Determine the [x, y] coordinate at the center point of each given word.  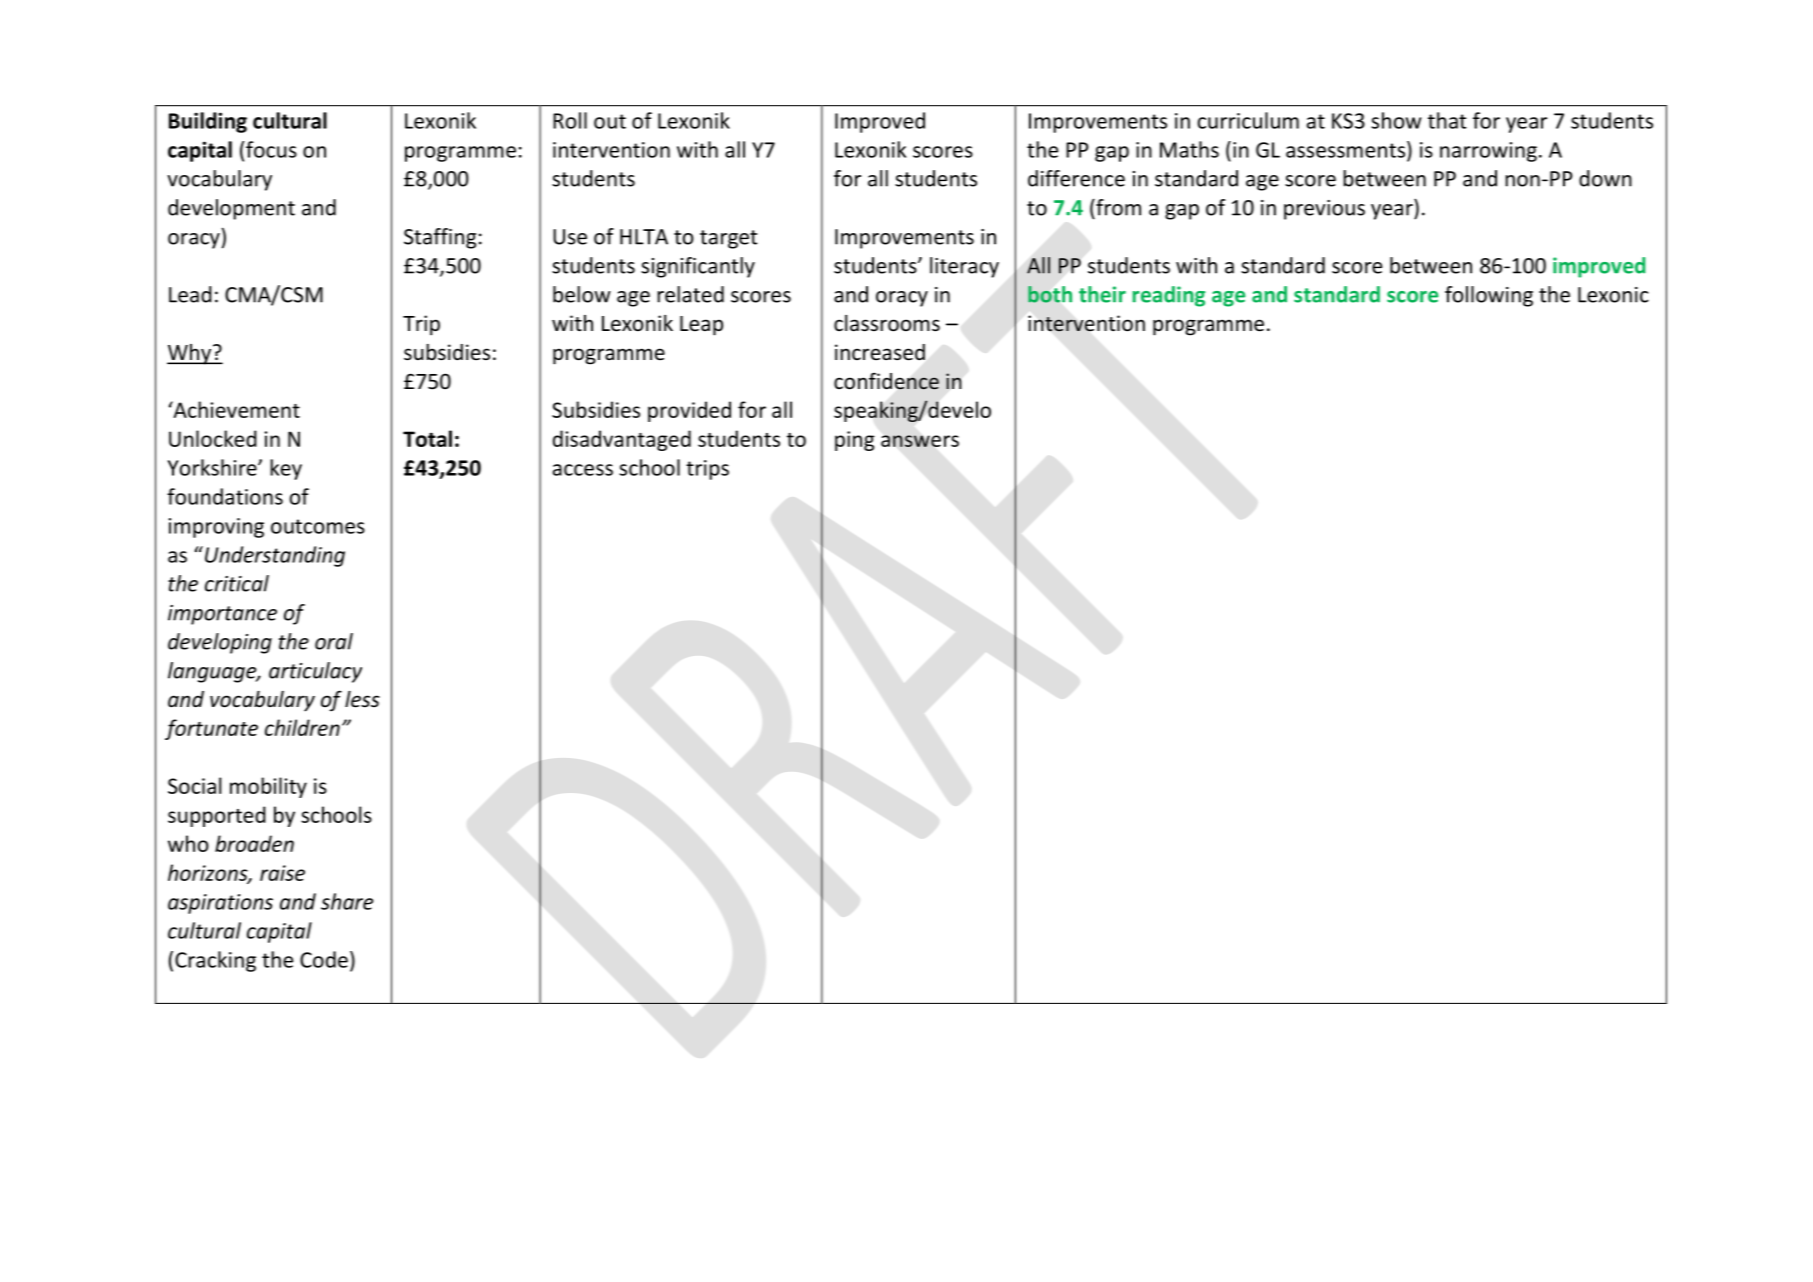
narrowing [1488, 152]
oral [334, 641]
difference [1076, 178]
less [362, 699]
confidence [886, 381]
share [347, 901]
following [1489, 296]
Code [324, 959]
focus [271, 149]
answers [920, 441]
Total [427, 438]
